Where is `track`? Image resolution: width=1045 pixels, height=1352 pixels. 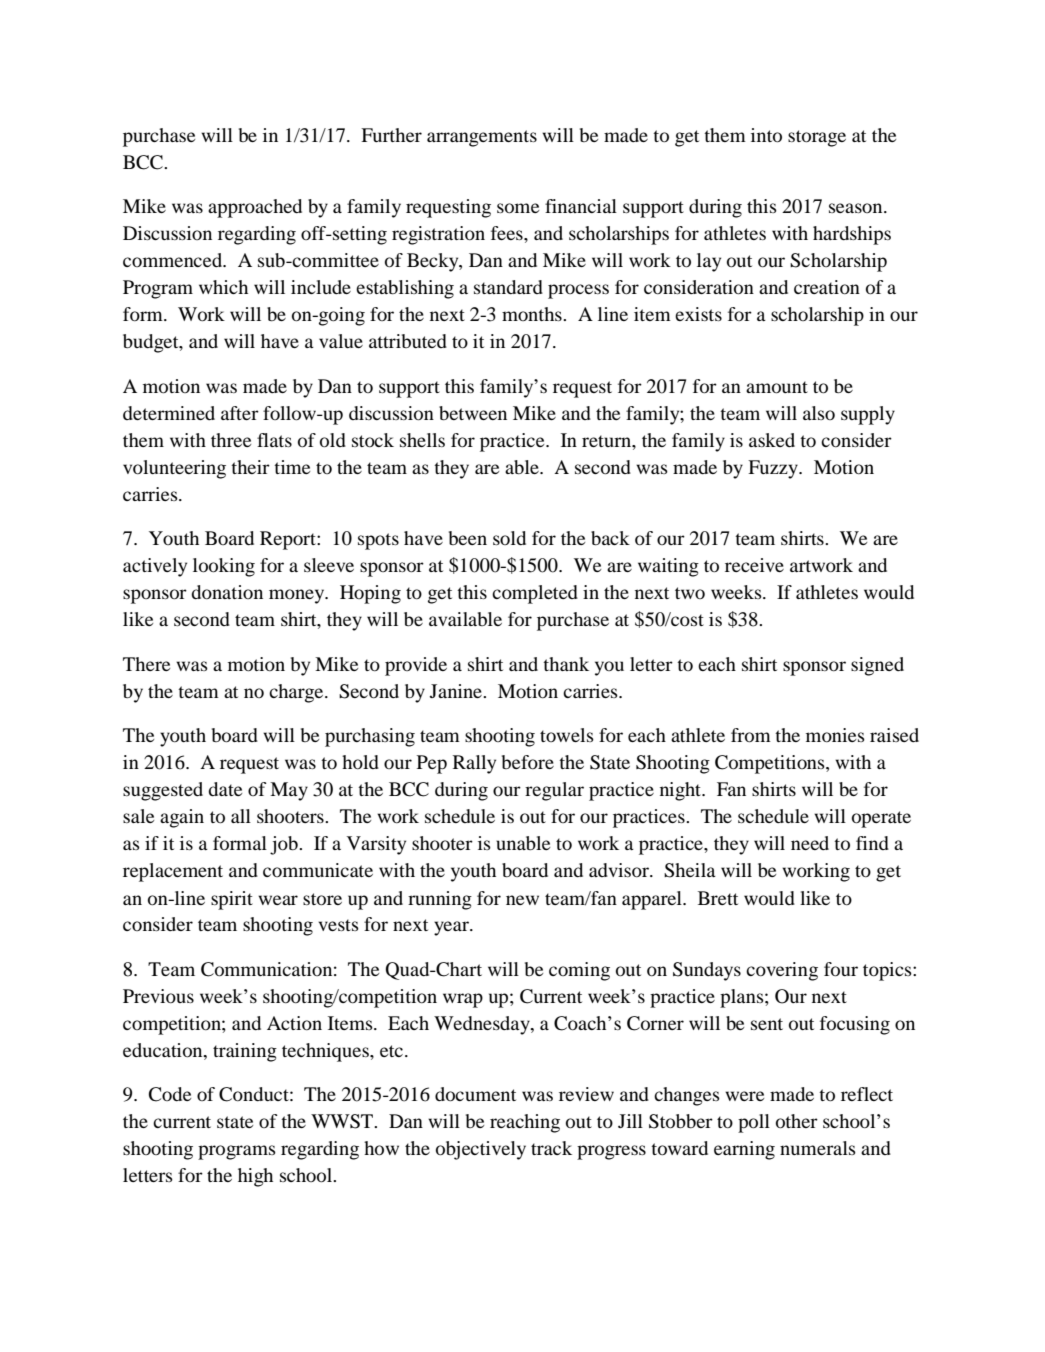
track is located at coordinates (551, 1148).
